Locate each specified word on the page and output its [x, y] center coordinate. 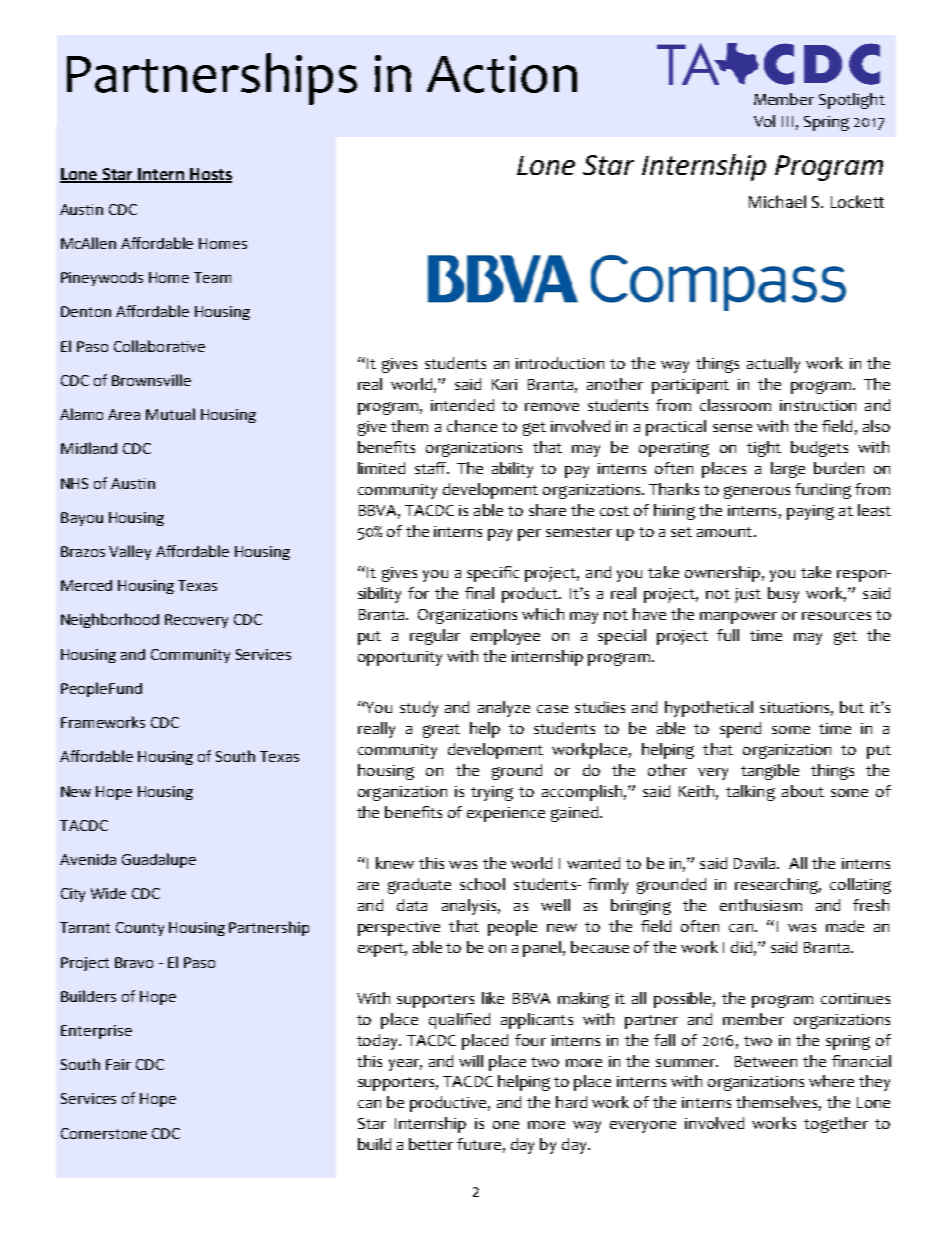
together [836, 1125]
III [787, 121]
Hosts [210, 175]
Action [502, 74]
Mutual [170, 414]
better [431, 1144]
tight [764, 449]
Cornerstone [104, 1133]
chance [472, 426]
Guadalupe [159, 860]
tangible [770, 772]
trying [492, 793]
